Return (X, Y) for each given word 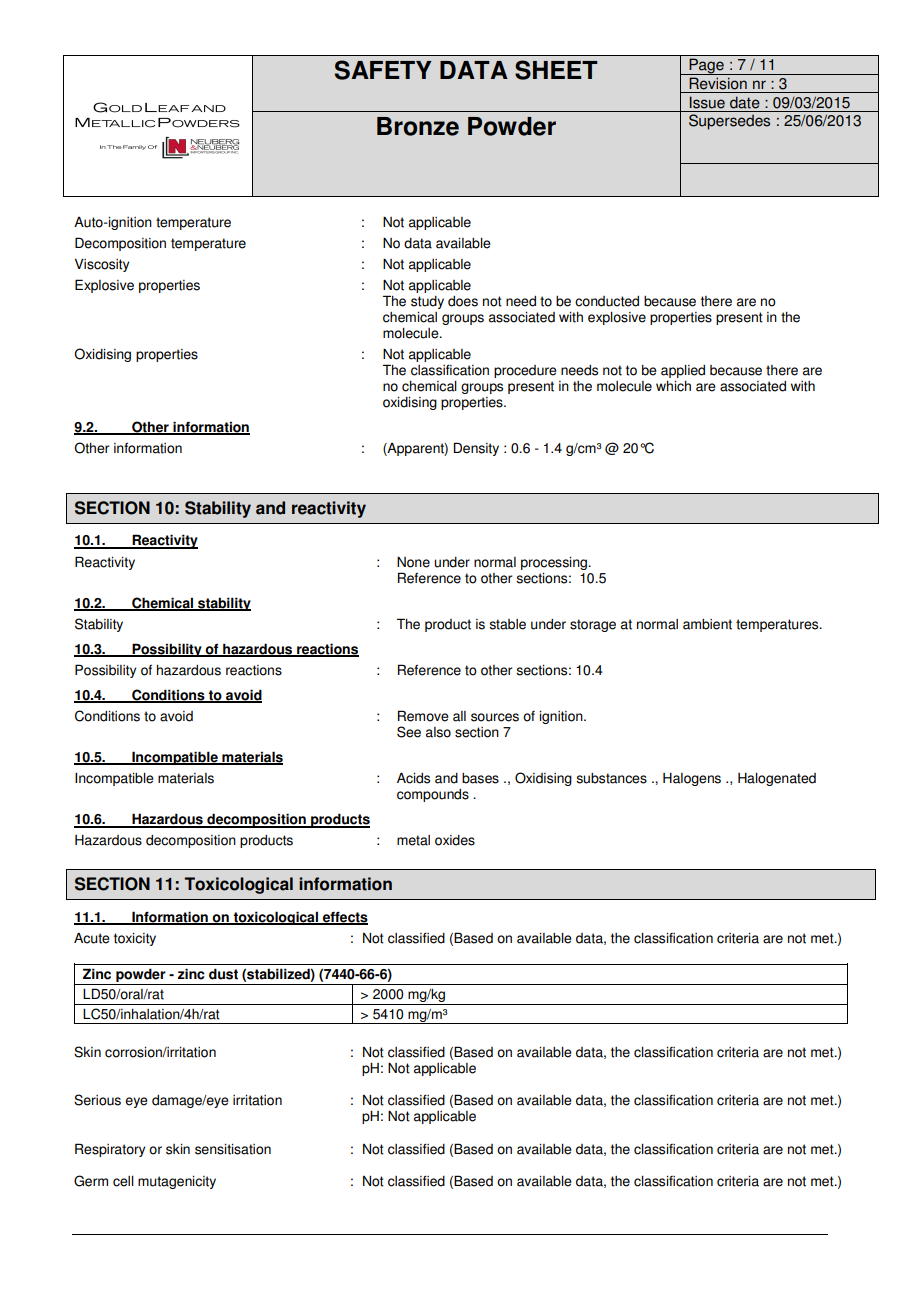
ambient (707, 624)
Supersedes (729, 122)
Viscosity (102, 265)
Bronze (418, 126)
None (413, 562)
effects (344, 917)
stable (507, 624)
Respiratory (110, 1150)
